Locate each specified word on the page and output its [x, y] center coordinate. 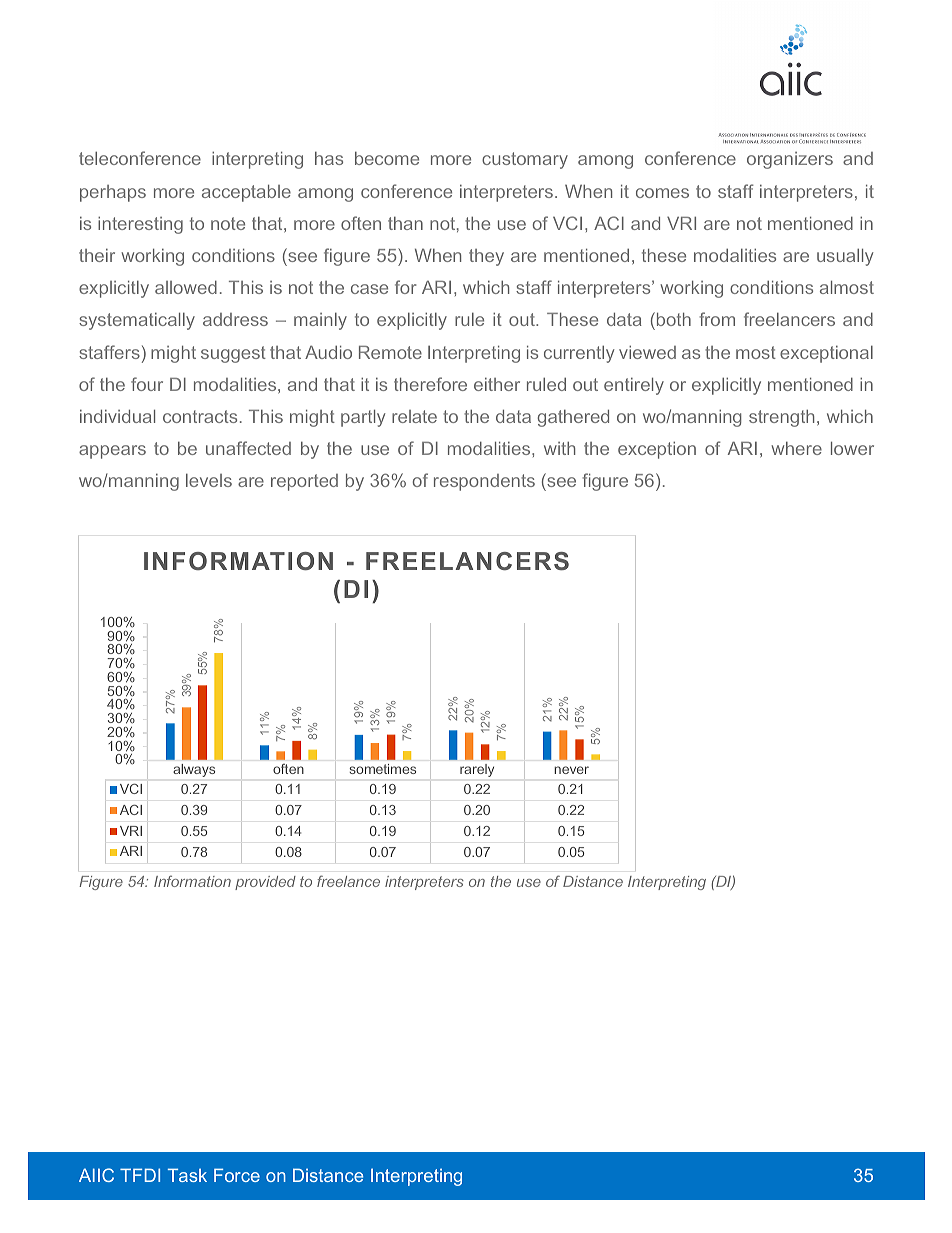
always [194, 770]
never [571, 770]
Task [187, 1175]
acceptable [246, 193]
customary [525, 160]
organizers [790, 160]
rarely [477, 770]
